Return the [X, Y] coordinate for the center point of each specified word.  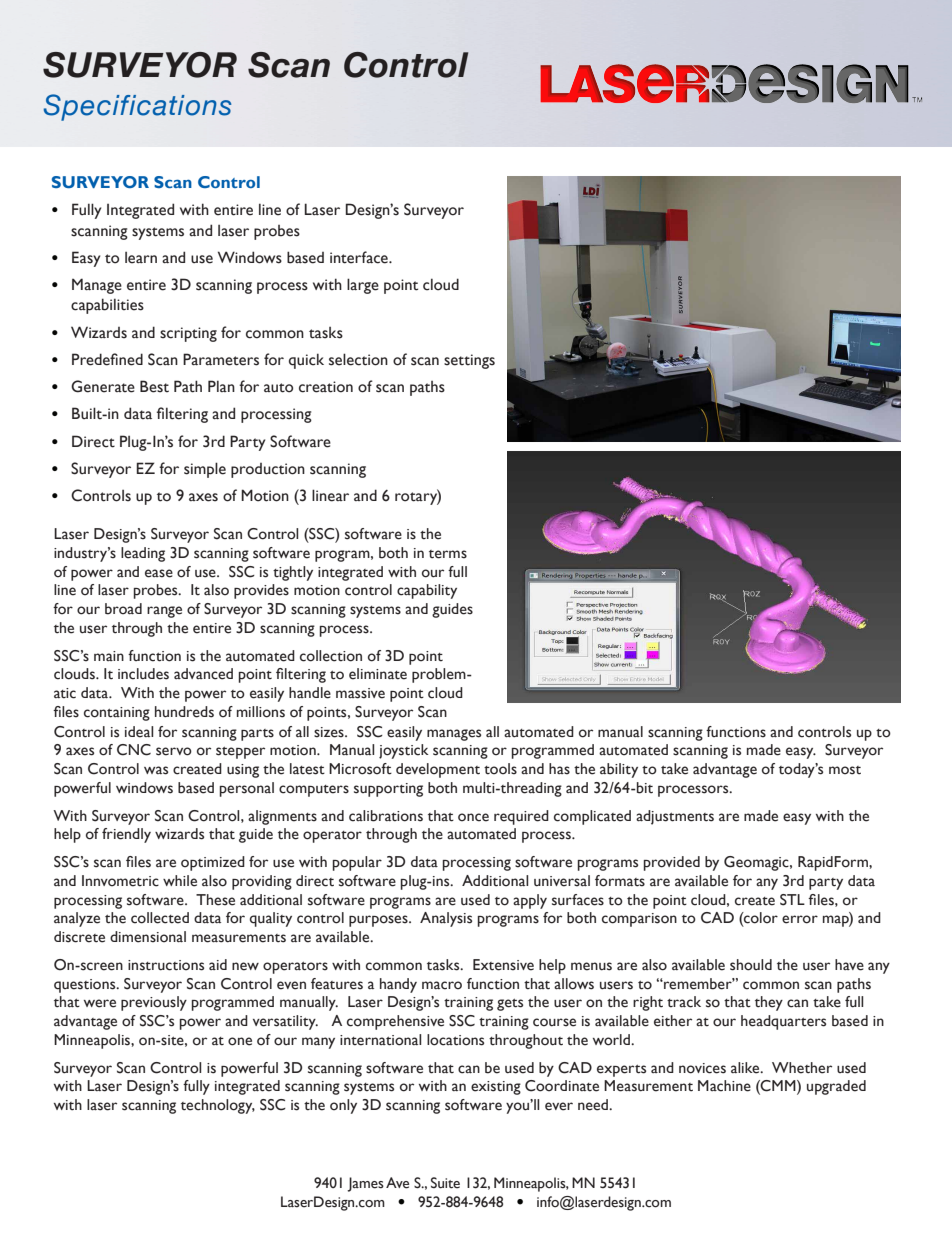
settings [469, 361]
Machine [724, 1086]
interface [360, 257]
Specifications [137, 107]
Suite [445, 1183]
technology [218, 1106]
